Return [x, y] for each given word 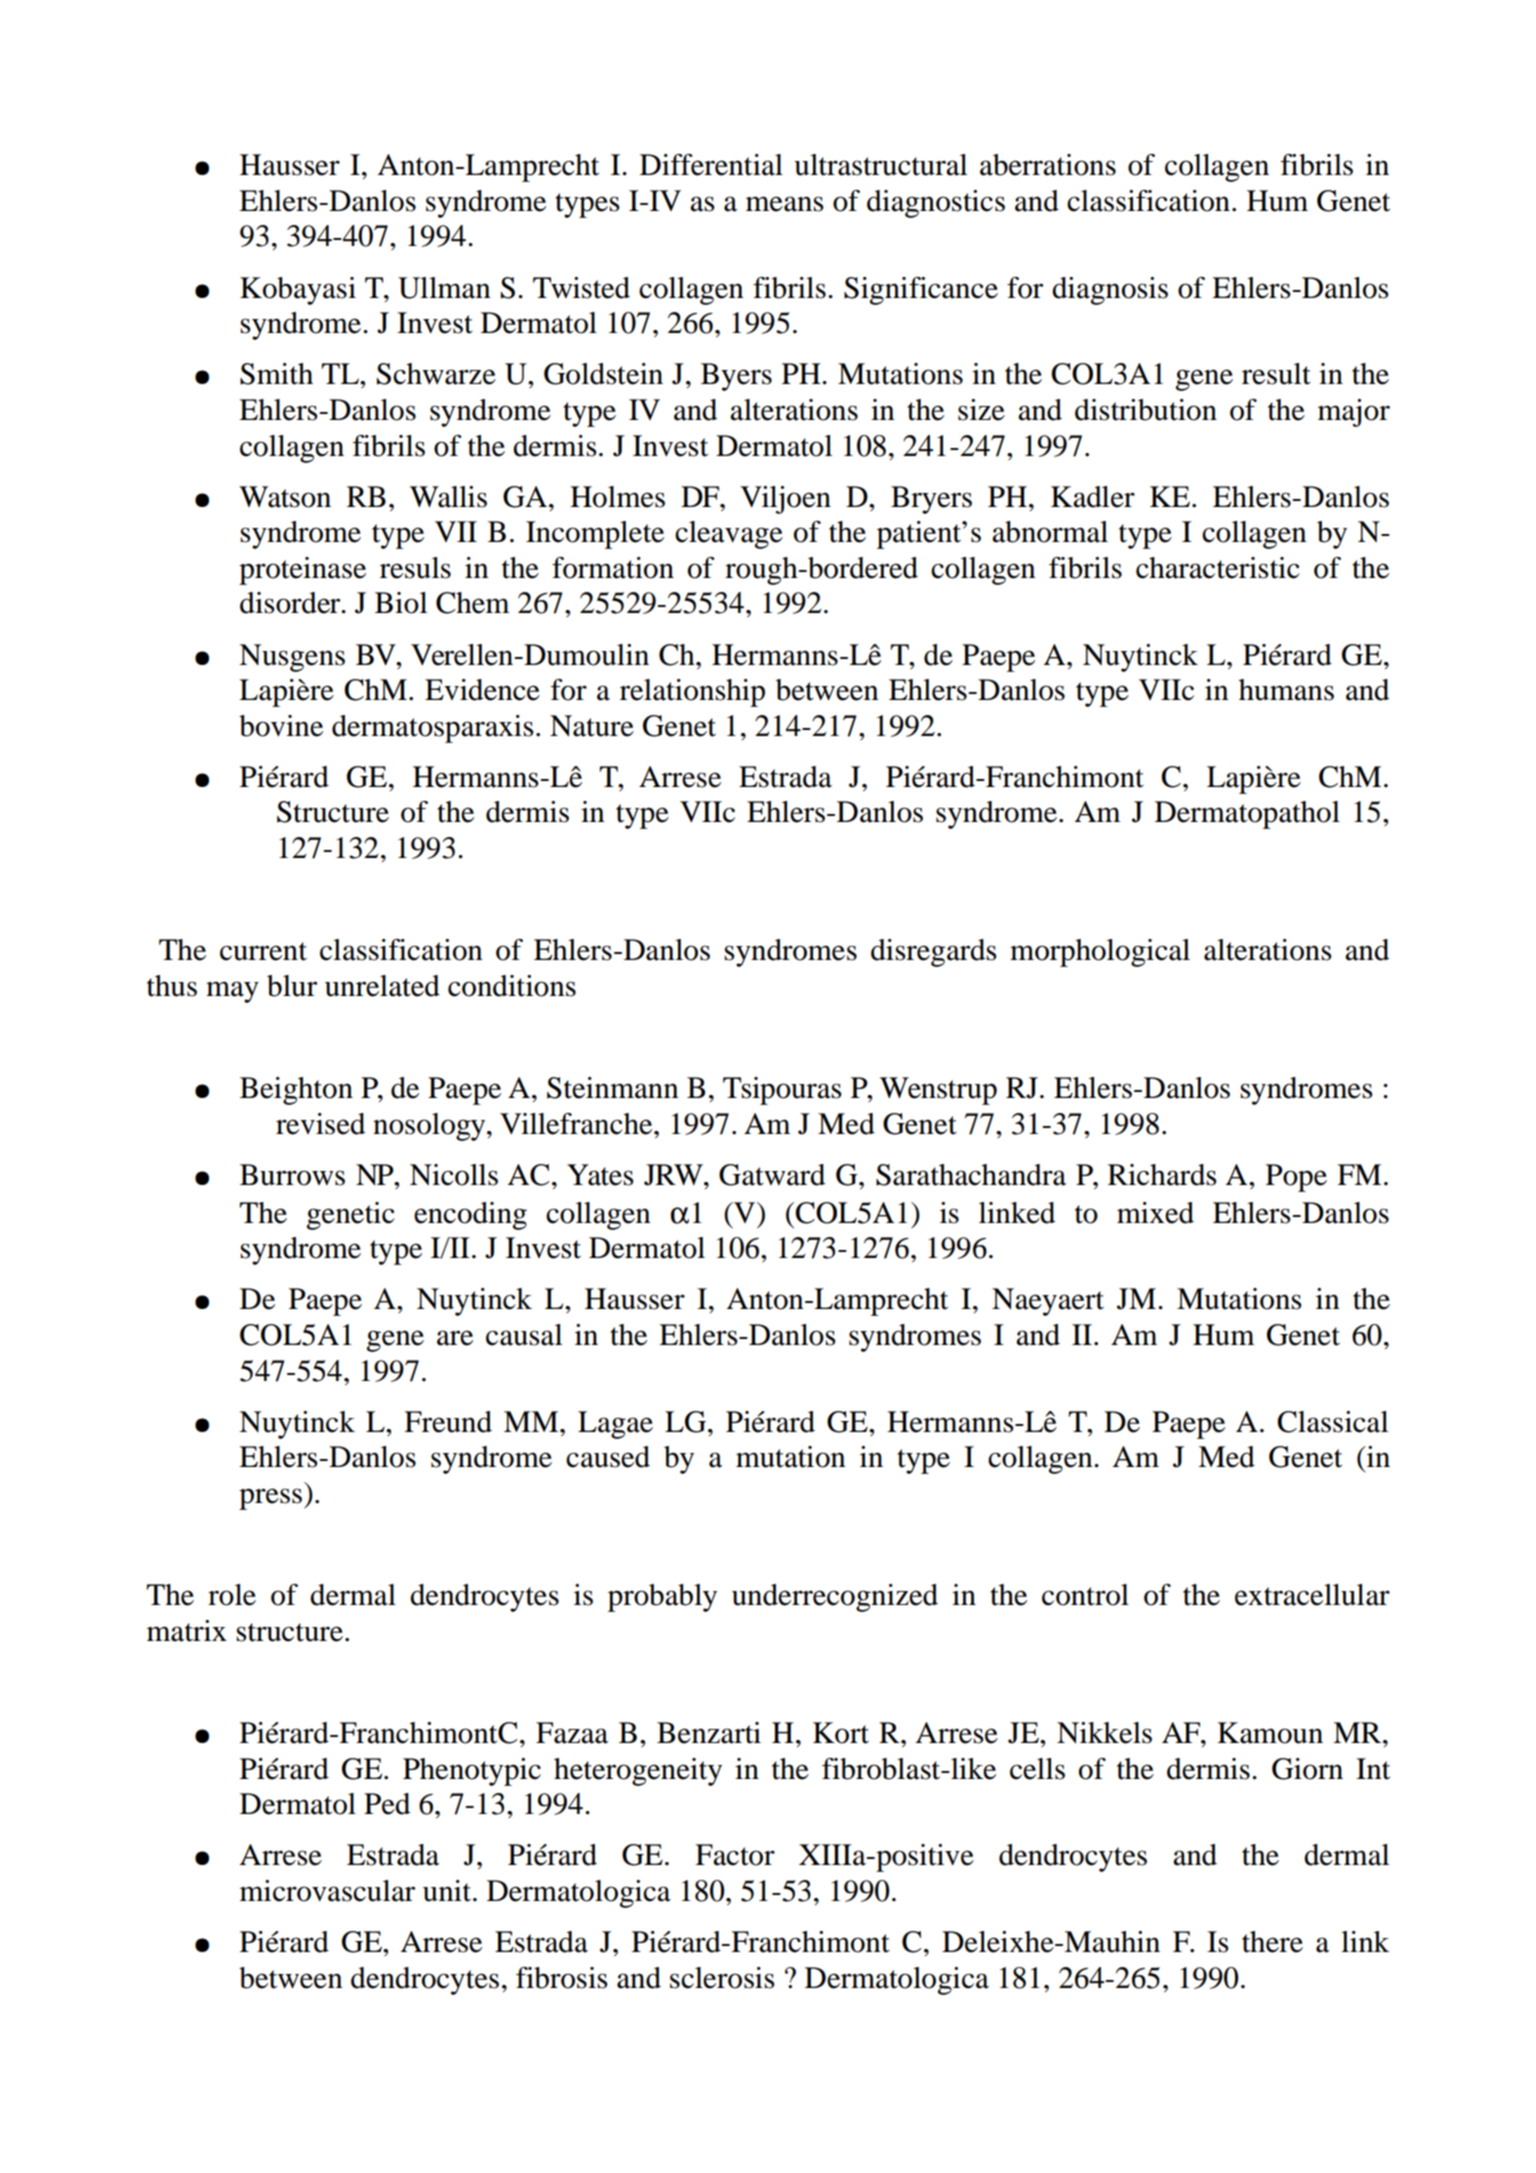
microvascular [327, 1891]
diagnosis [1110, 291]
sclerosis [722, 1978]
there [1272, 1942]
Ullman [444, 288]
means [785, 204]
